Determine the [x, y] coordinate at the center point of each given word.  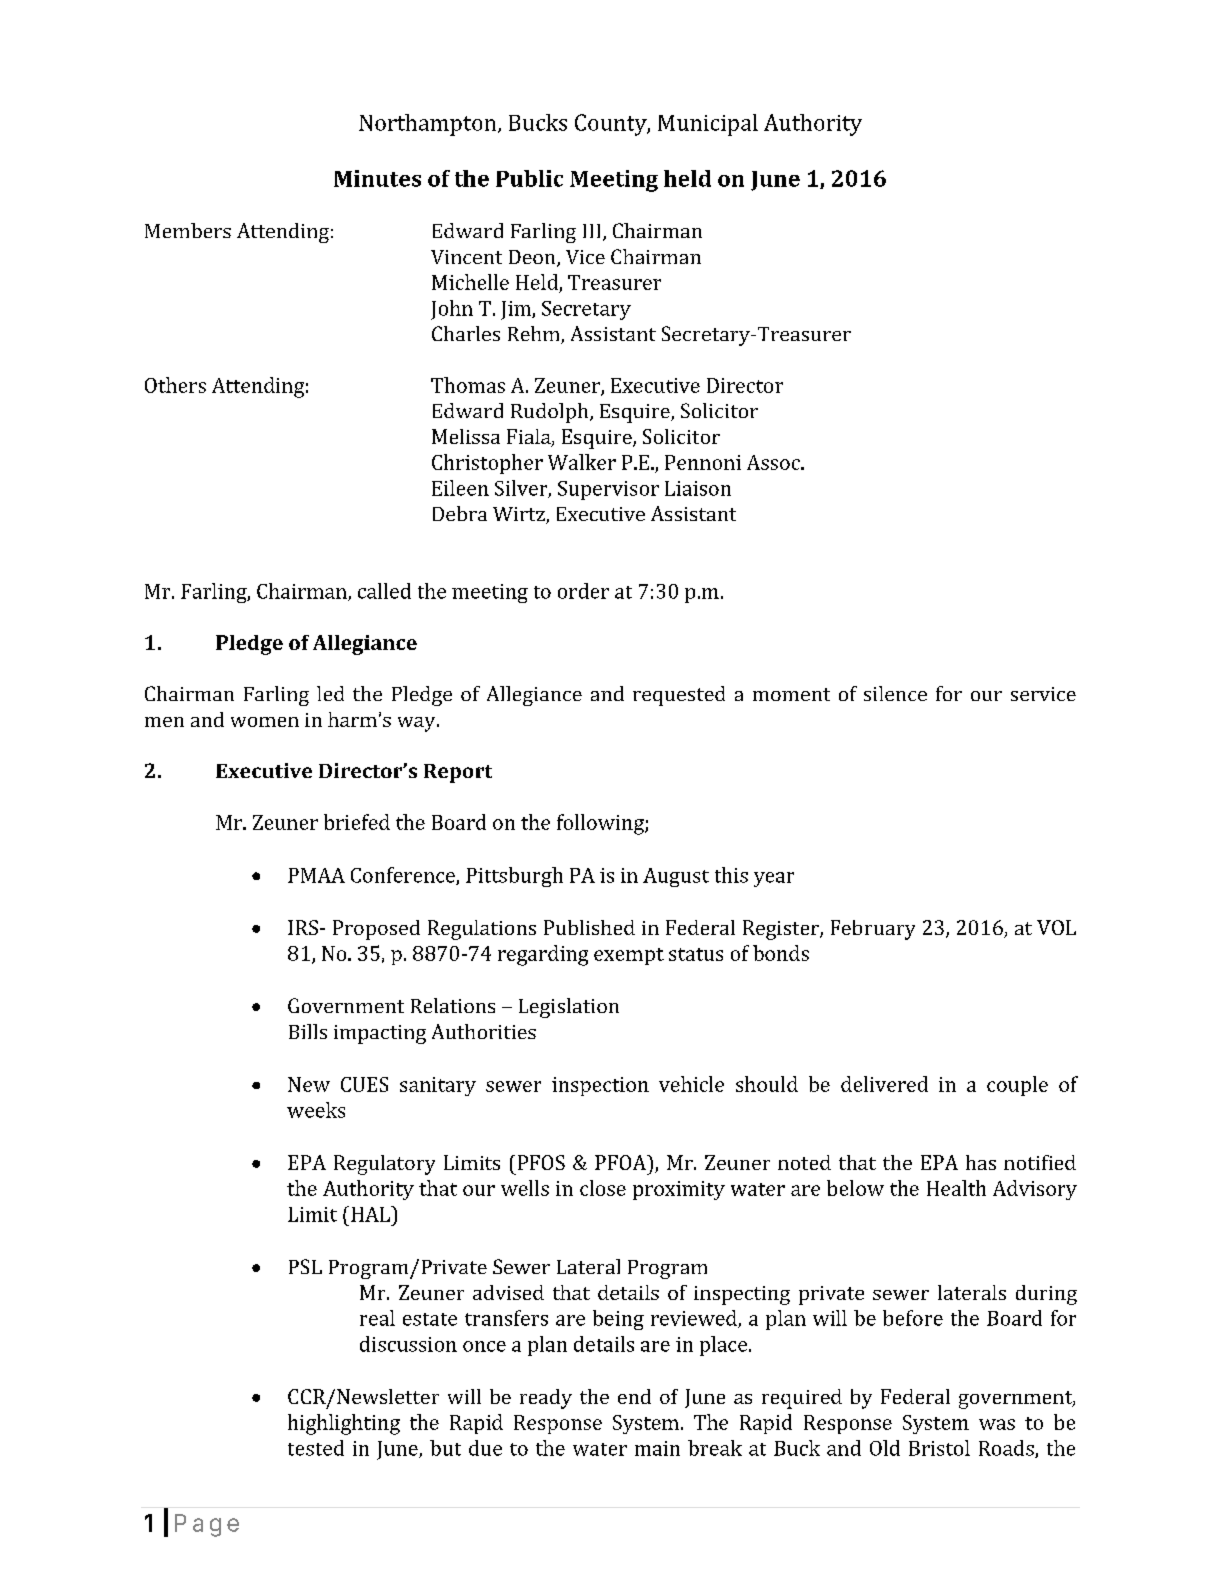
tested [316, 1448]
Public [529, 178]
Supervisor [608, 490]
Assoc [774, 462]
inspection [600, 1086]
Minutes [377, 178]
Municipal [708, 125]
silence [895, 693]
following [601, 824]
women [265, 722]
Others [175, 385]
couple [1017, 1086]
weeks [316, 1110]
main [657, 1448]
